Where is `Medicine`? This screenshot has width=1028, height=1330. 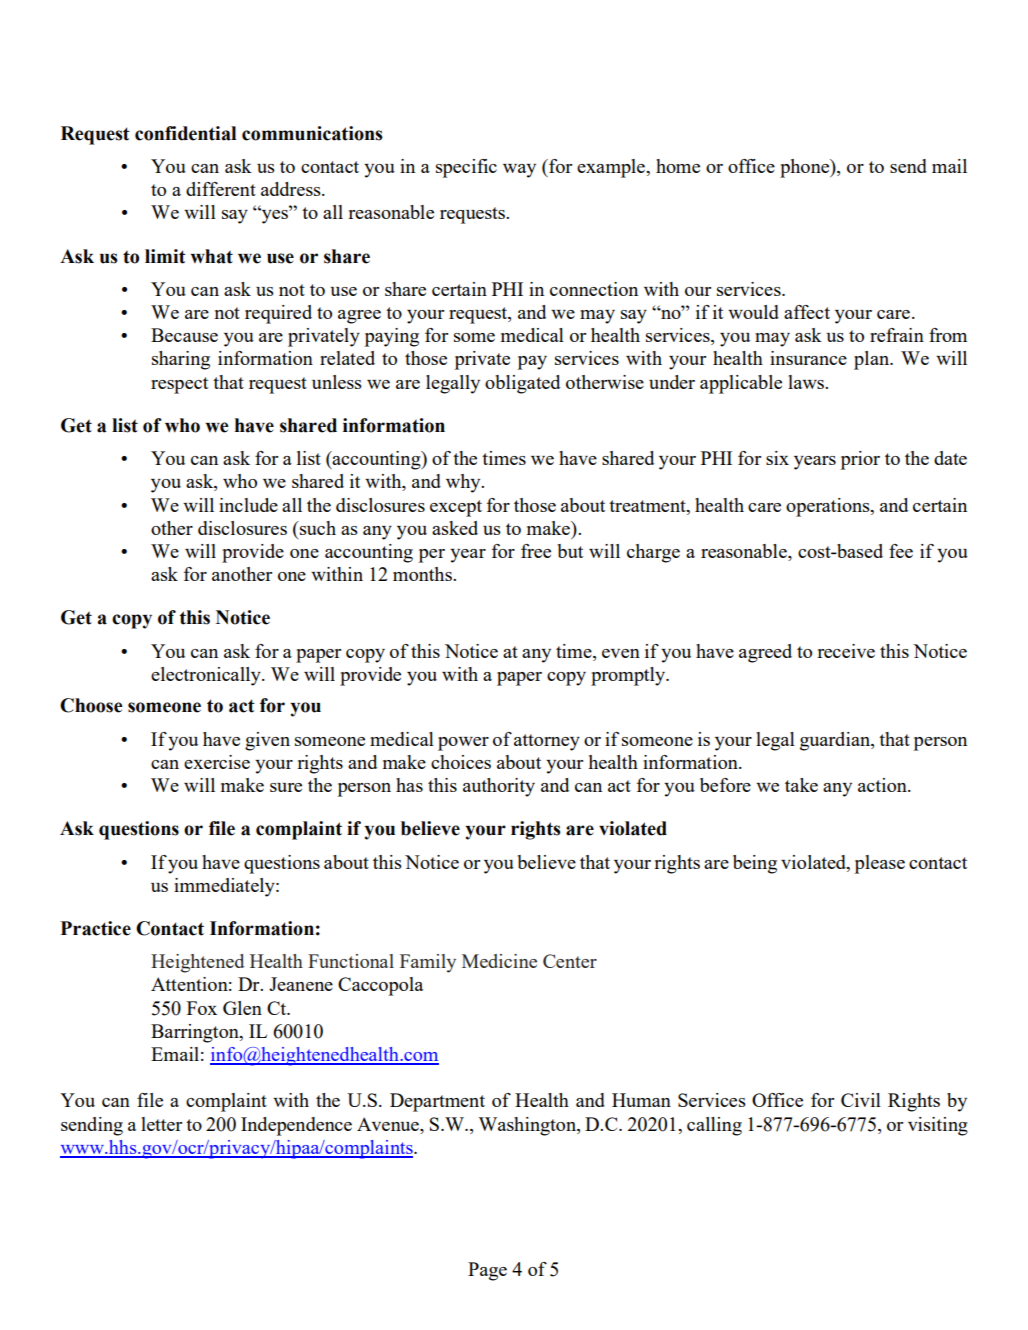 Medicine is located at coordinates (499, 961).
